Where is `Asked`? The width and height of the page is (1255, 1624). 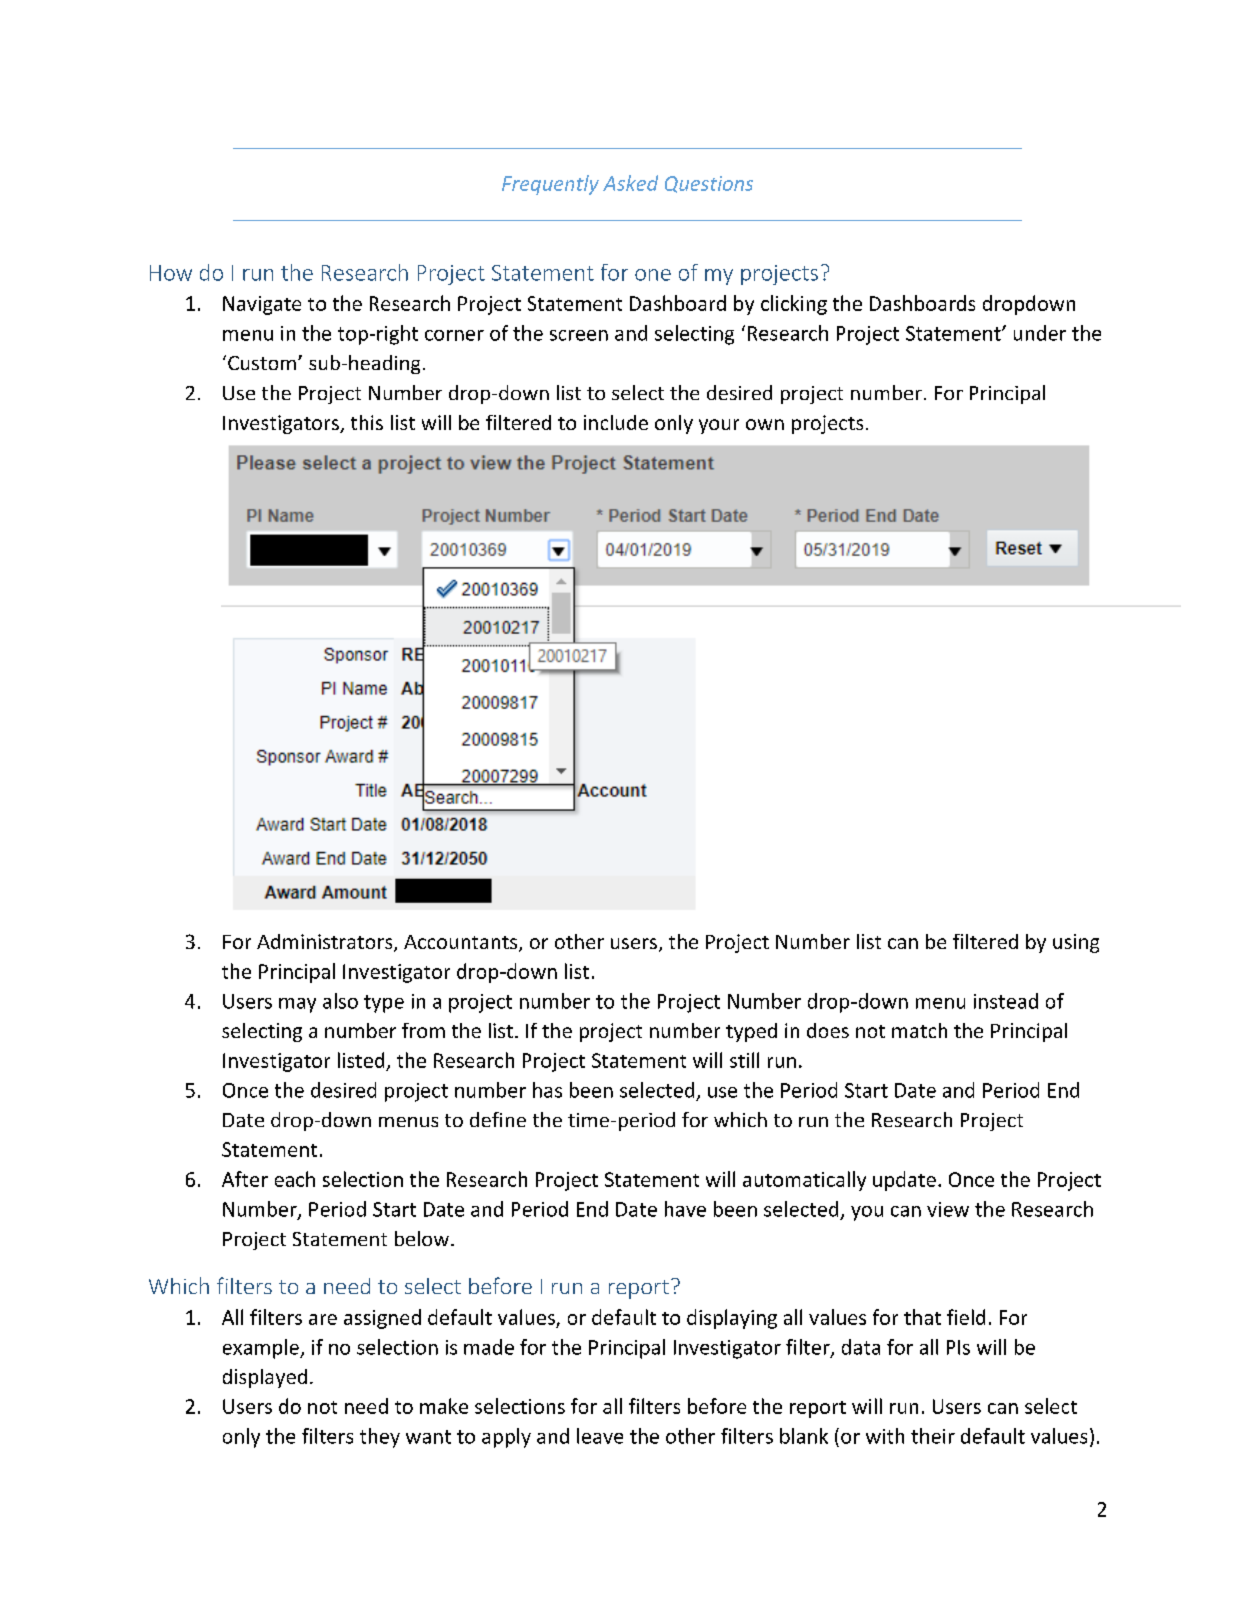
Asked is located at coordinates (630, 183).
